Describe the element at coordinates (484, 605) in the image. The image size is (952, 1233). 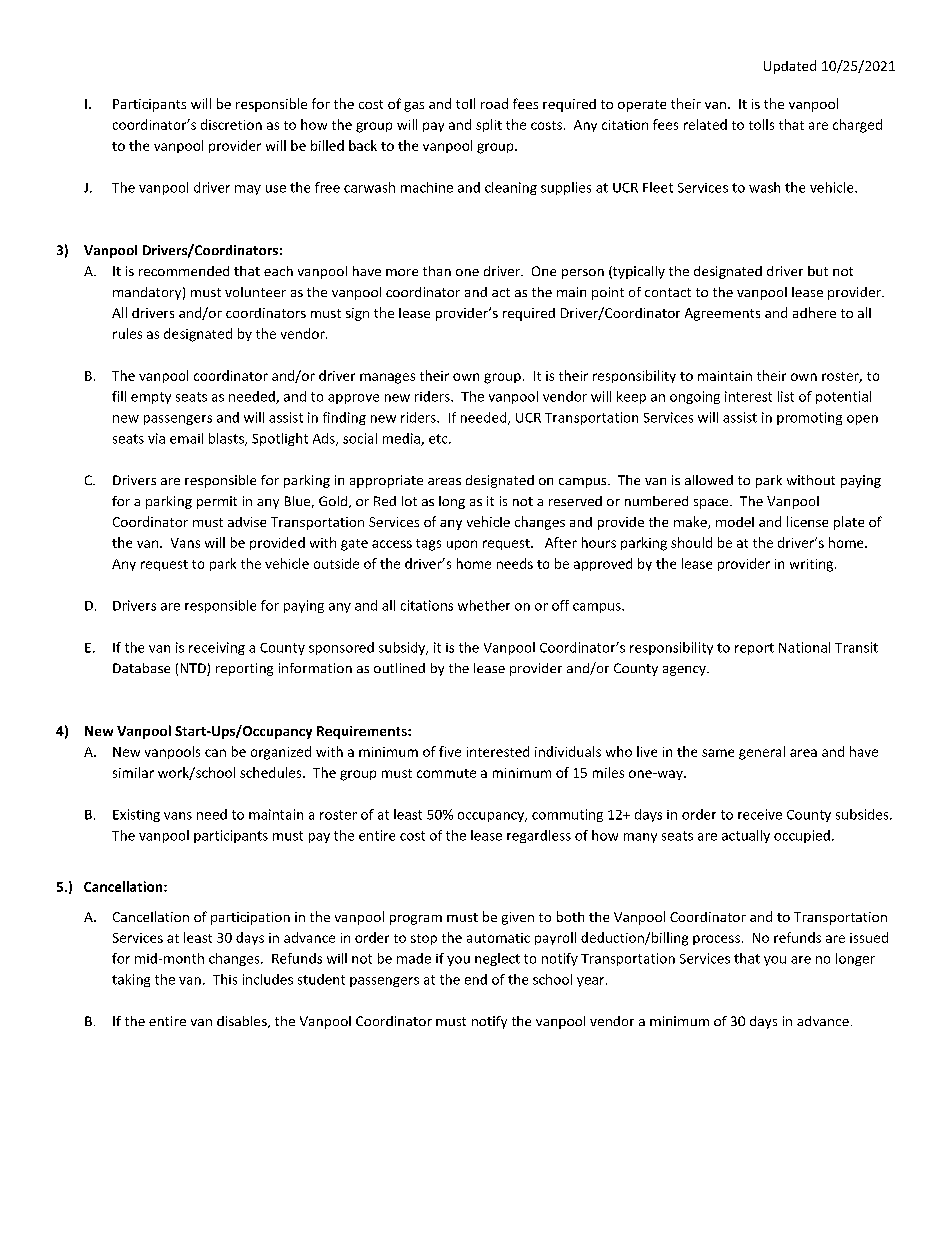
I see `whether` at that location.
